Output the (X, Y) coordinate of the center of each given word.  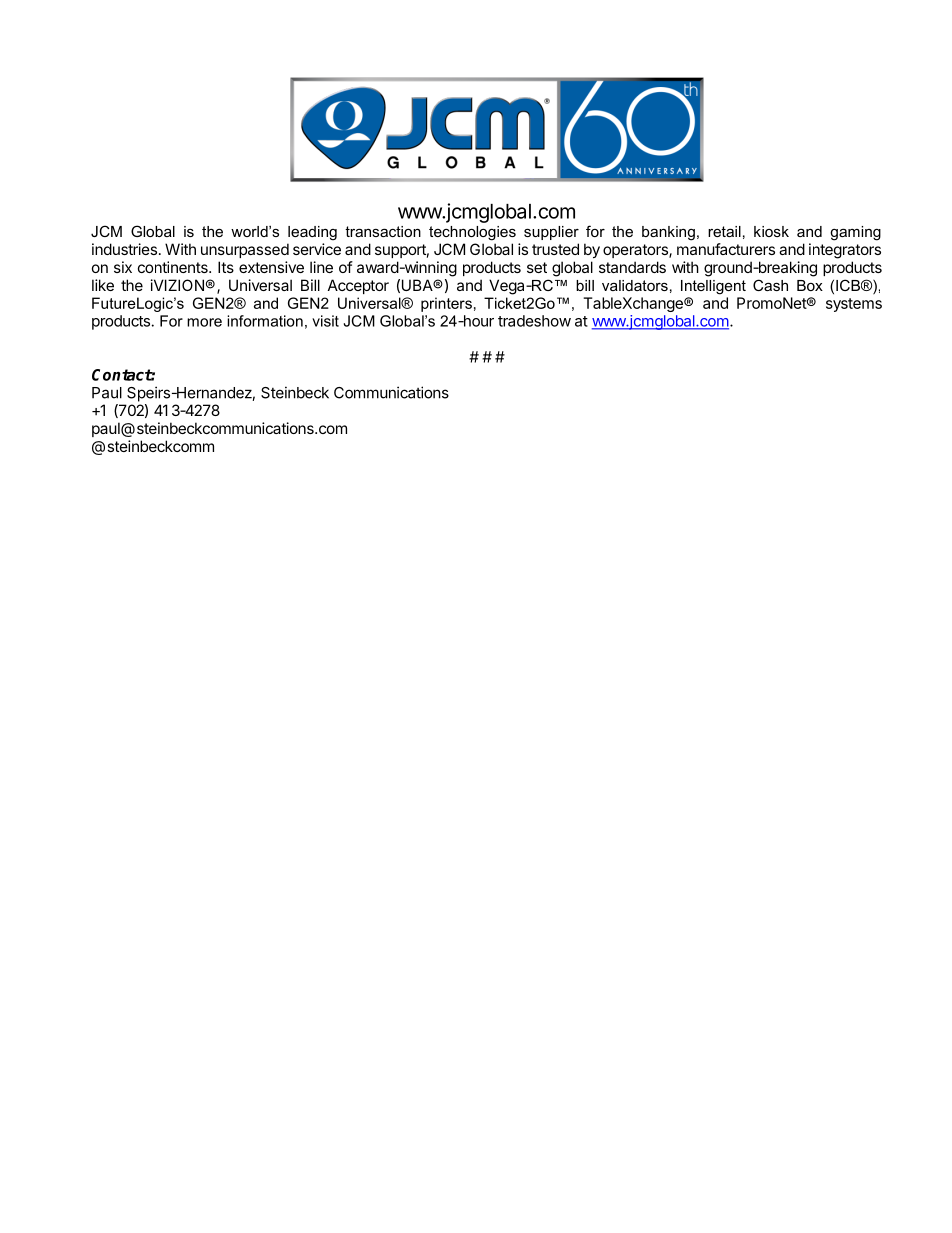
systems (854, 305)
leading (312, 233)
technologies (472, 233)
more (204, 322)
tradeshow (534, 321)
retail (724, 231)
